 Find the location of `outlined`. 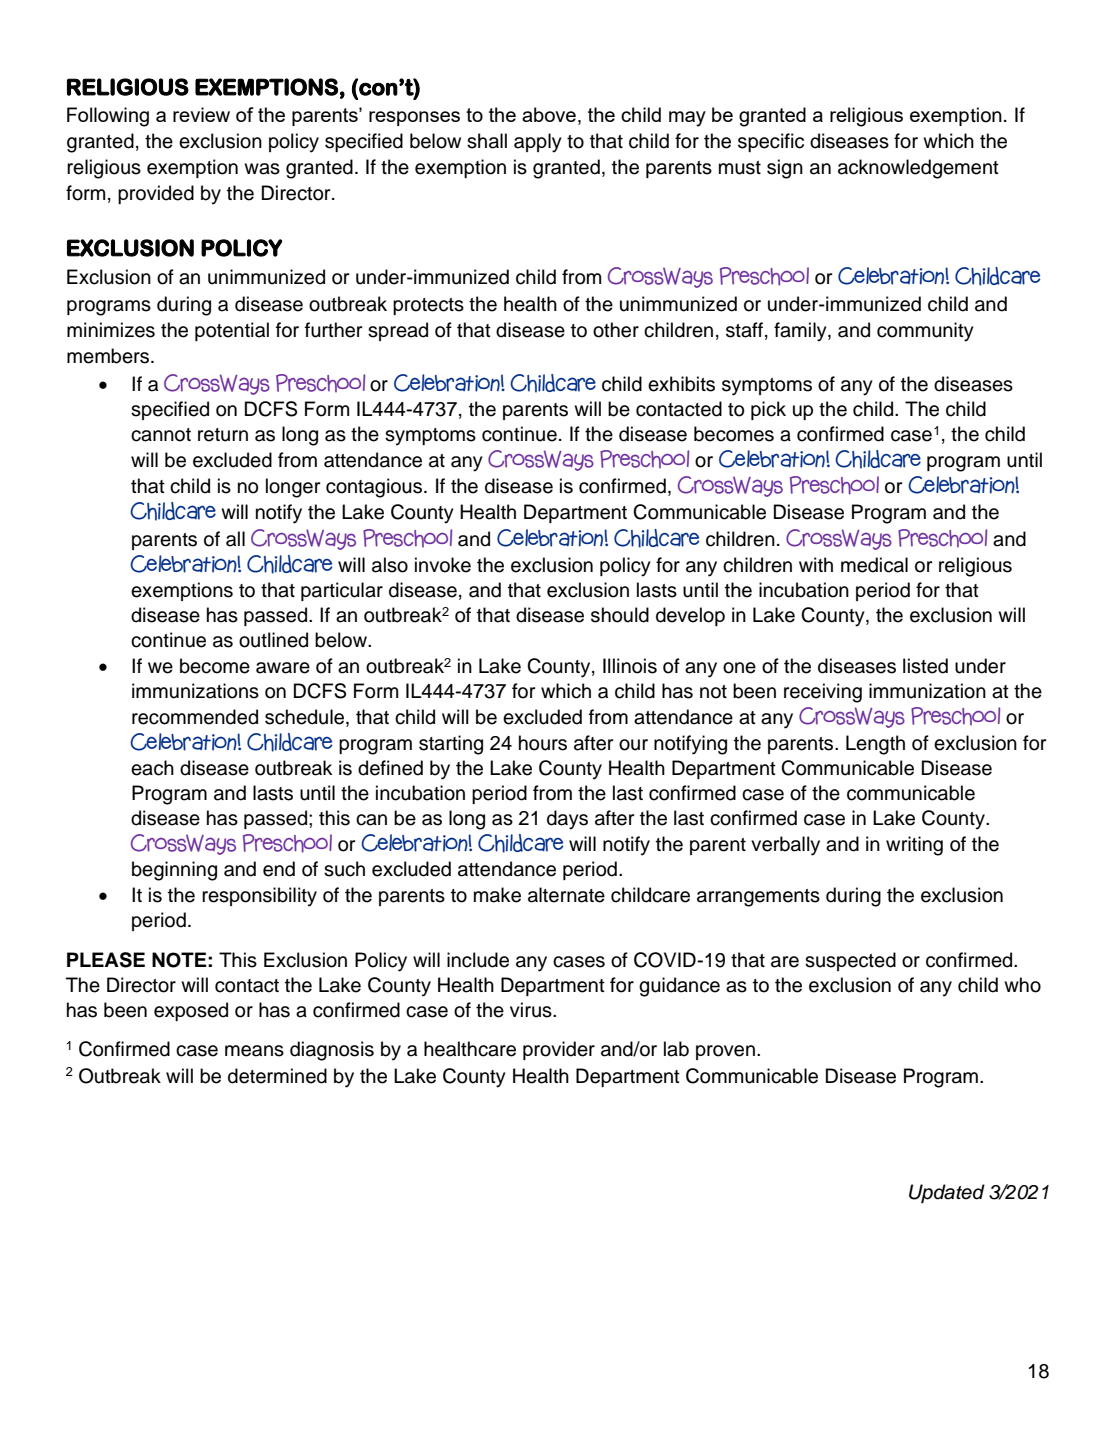

outlined is located at coordinates (273, 640).
